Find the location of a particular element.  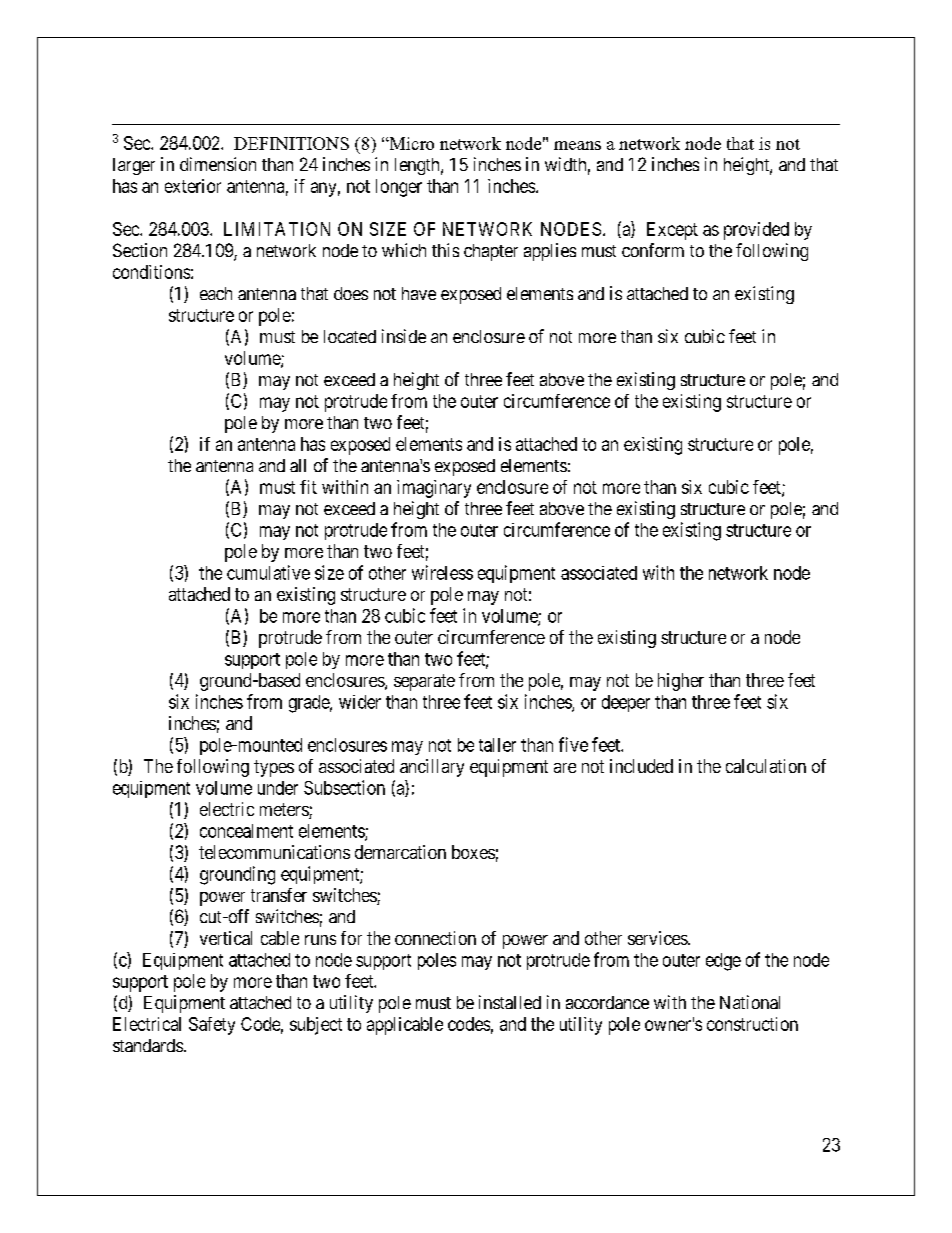

dimension is located at coordinates (218, 164).
